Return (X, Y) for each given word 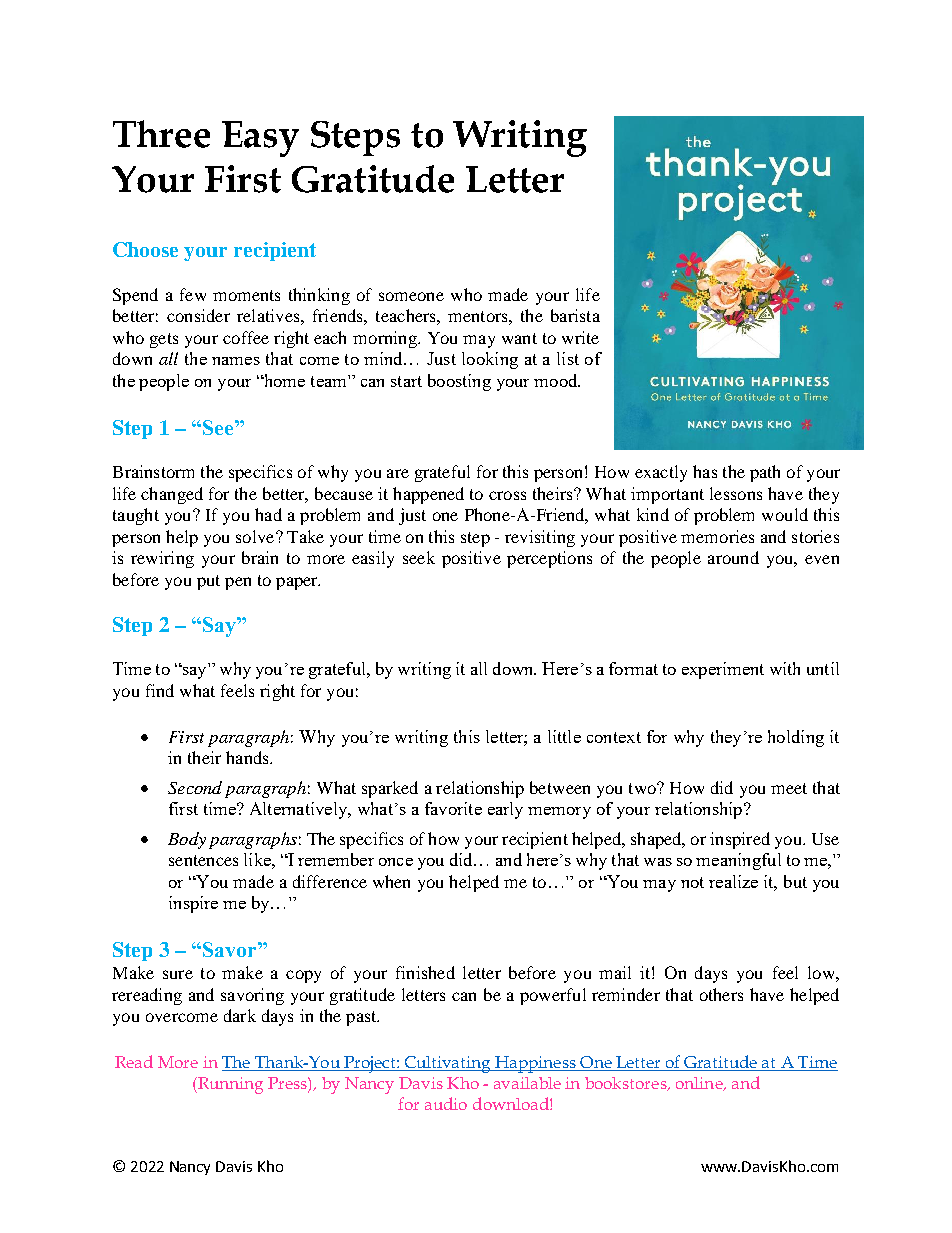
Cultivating (448, 1064)
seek (419, 557)
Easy (260, 139)
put (208, 582)
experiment (723, 670)
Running (229, 1085)
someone (411, 296)
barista (575, 315)
